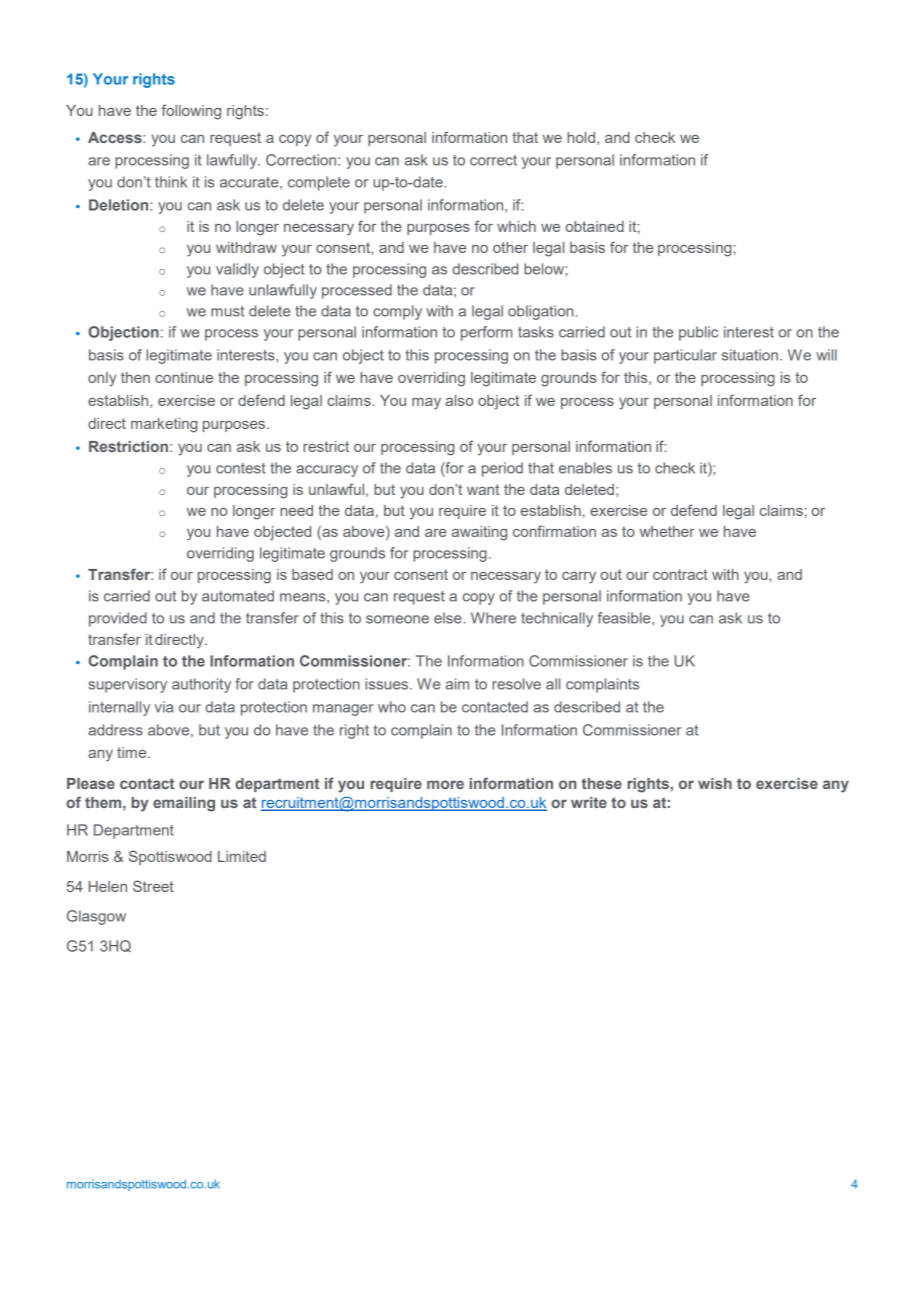 This image has width=924, height=1308. What do you see at coordinates (581, 137) in the image?
I see `hold` at bounding box center [581, 137].
